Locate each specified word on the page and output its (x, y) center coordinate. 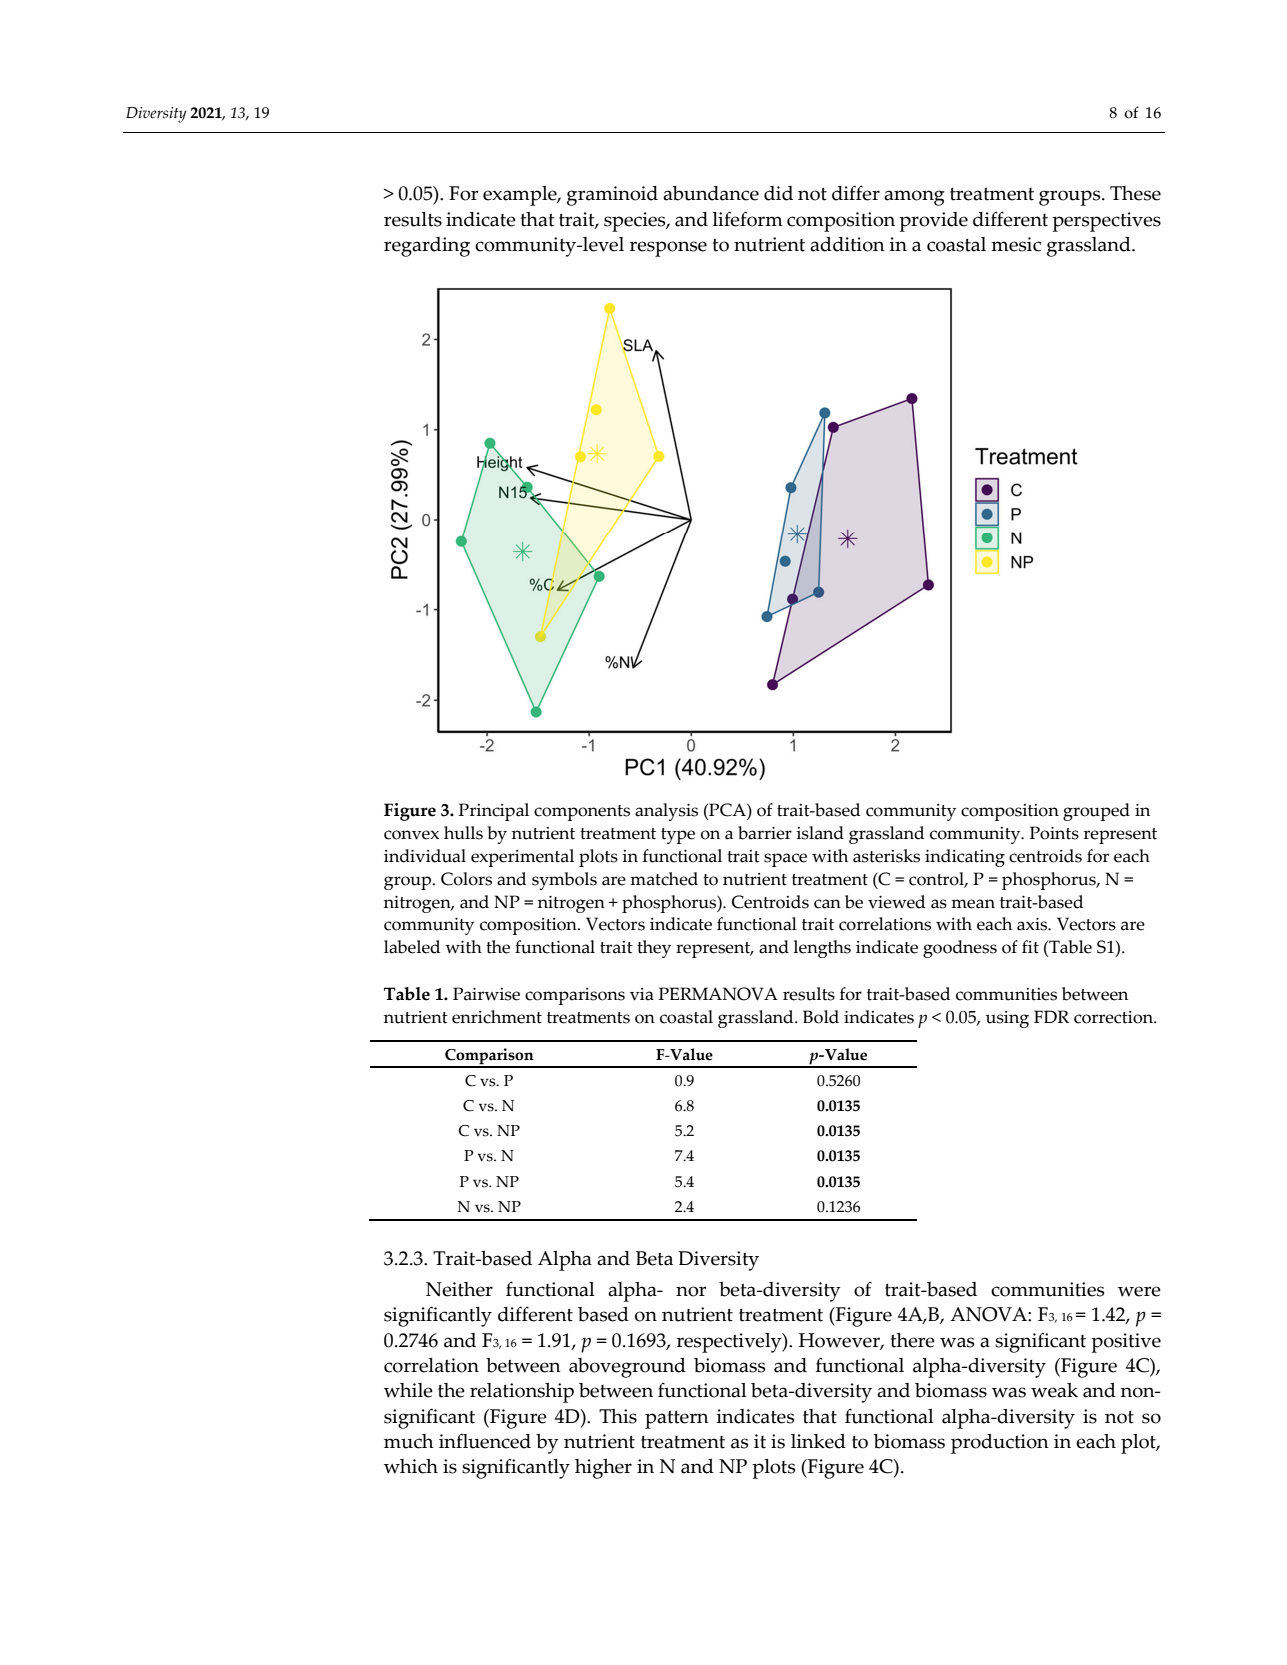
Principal (494, 812)
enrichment (497, 1017)
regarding (427, 247)
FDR (1051, 1016)
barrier (765, 833)
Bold (821, 1017)
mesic (1016, 244)
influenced (485, 1441)
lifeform (747, 219)
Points (1054, 833)
